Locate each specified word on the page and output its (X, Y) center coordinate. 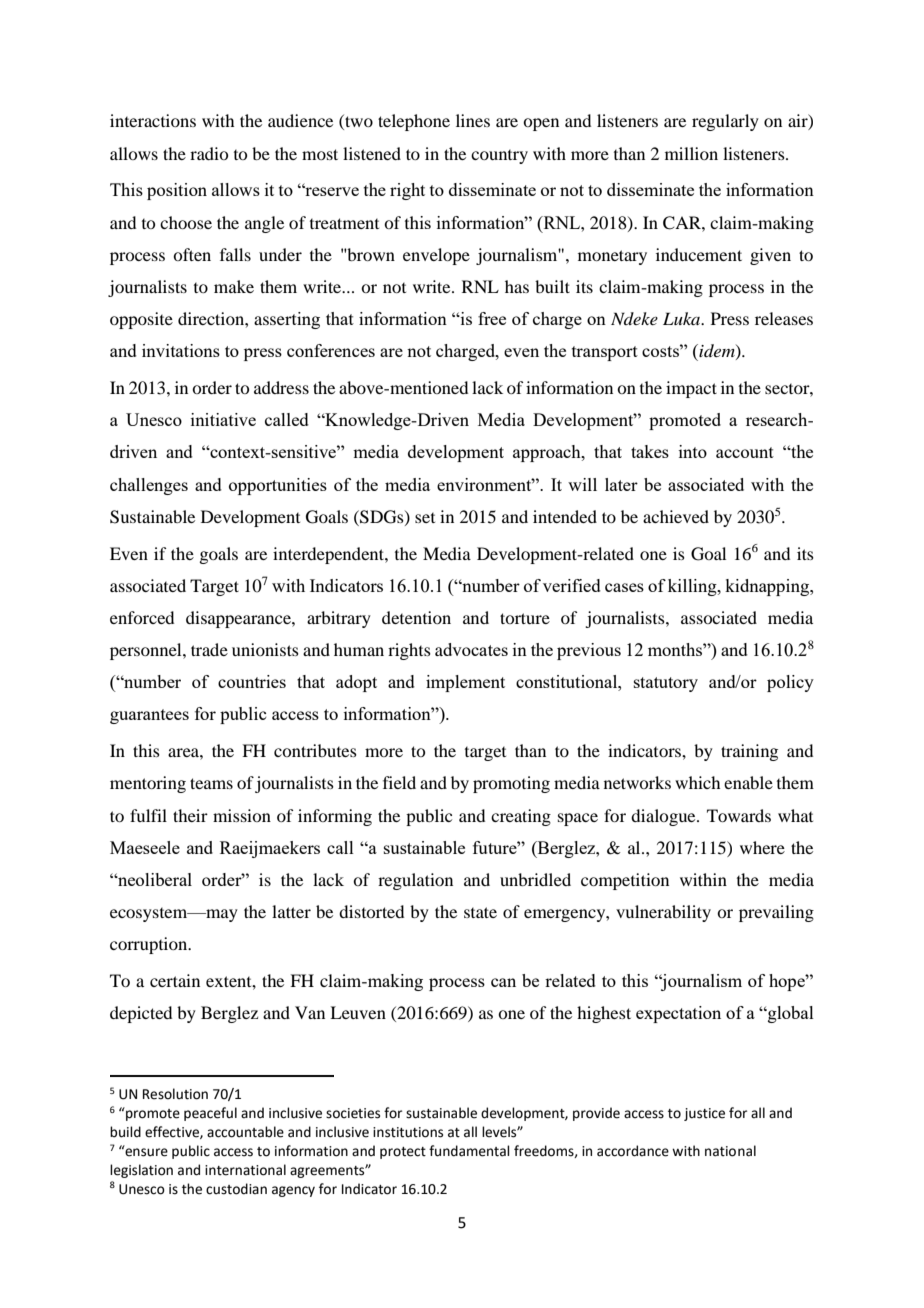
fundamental (469, 1151)
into (693, 451)
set (425, 518)
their (190, 815)
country (499, 157)
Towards (739, 815)
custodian (236, 1189)
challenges (149, 486)
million (691, 153)
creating (521, 817)
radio (209, 153)
